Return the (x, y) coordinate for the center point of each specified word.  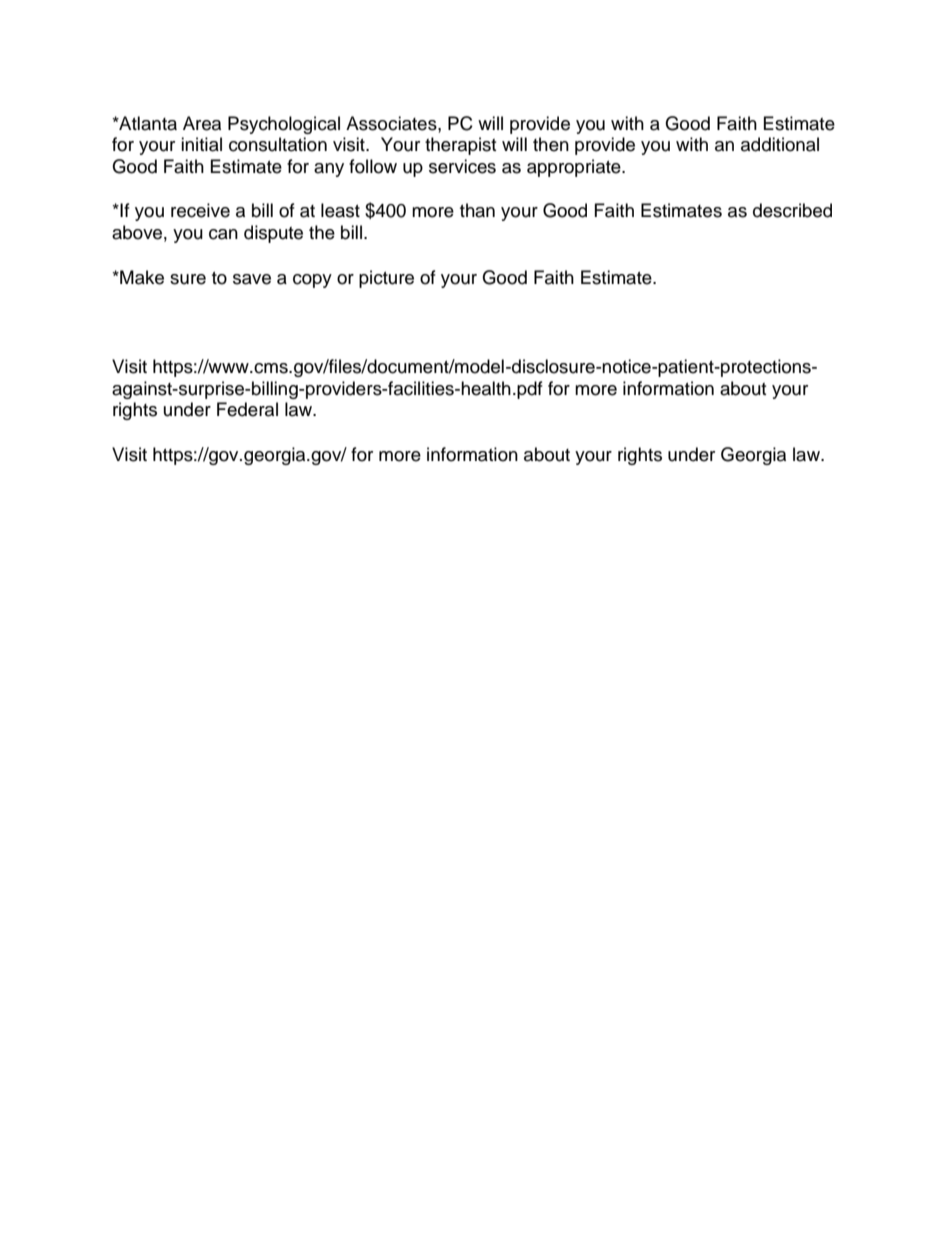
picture (386, 279)
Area (202, 123)
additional (780, 144)
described (792, 210)
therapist (460, 146)
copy (312, 281)
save (252, 279)
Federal (247, 409)
